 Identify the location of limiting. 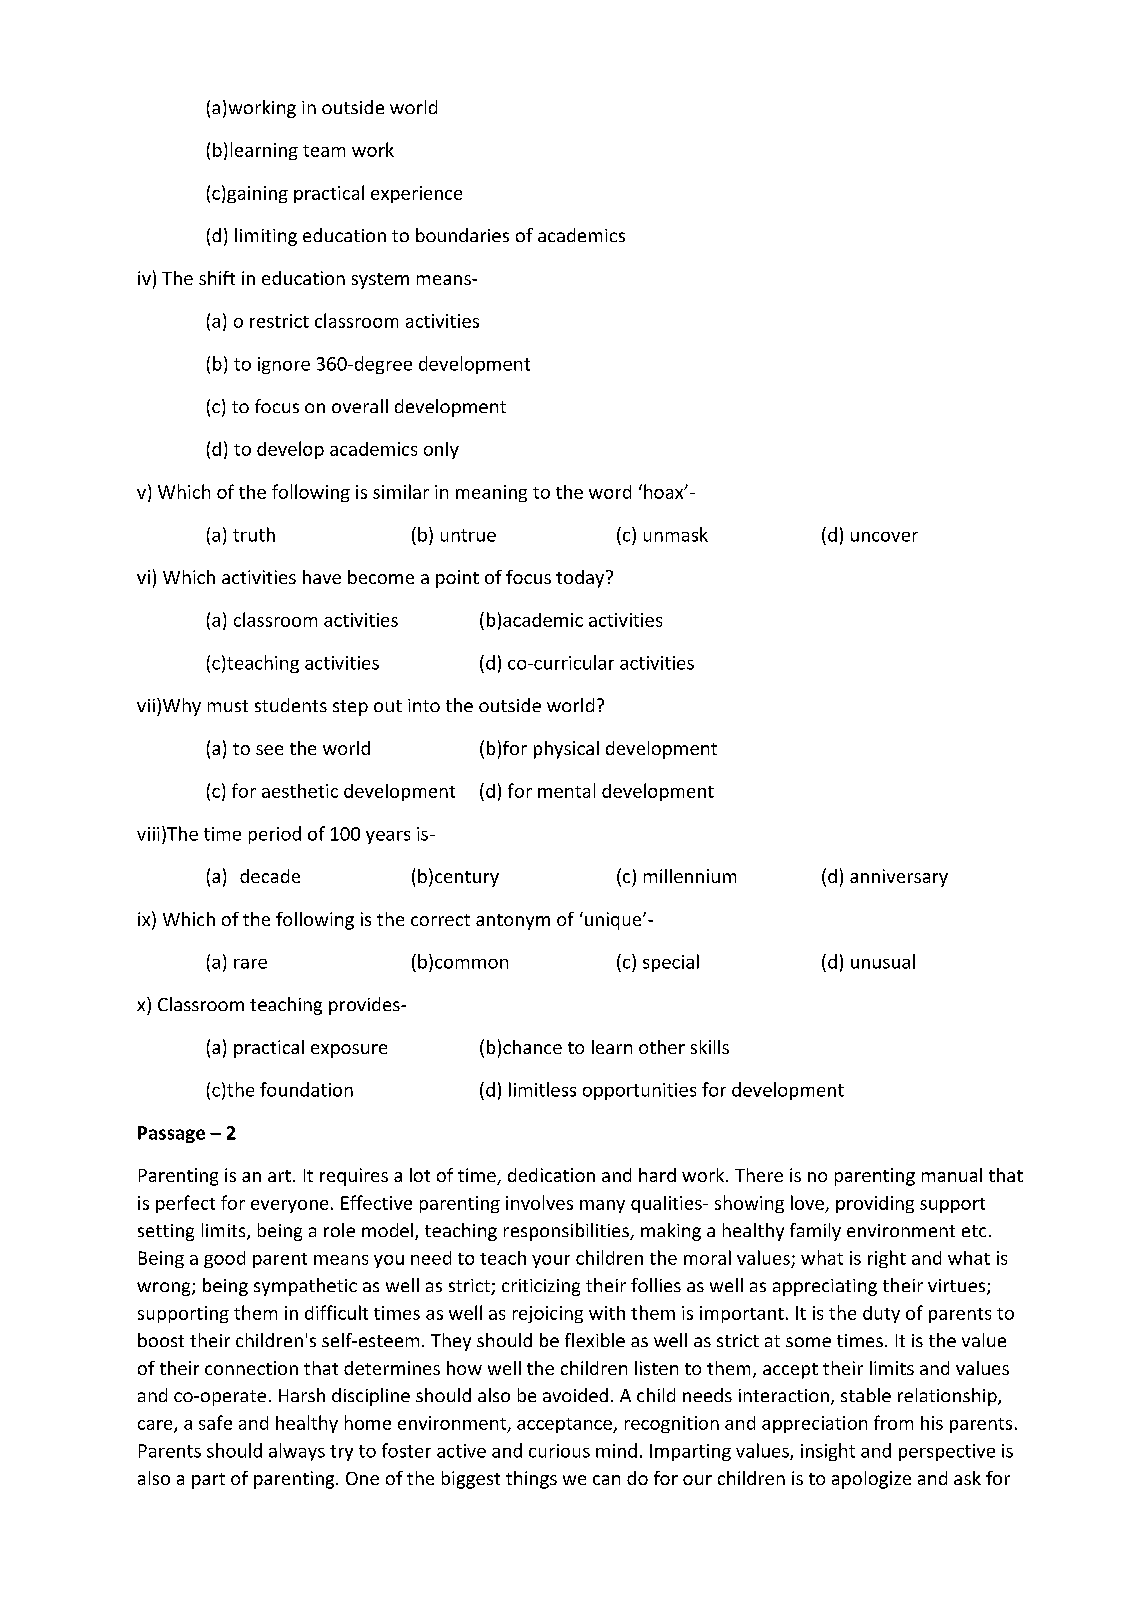
(266, 237).
